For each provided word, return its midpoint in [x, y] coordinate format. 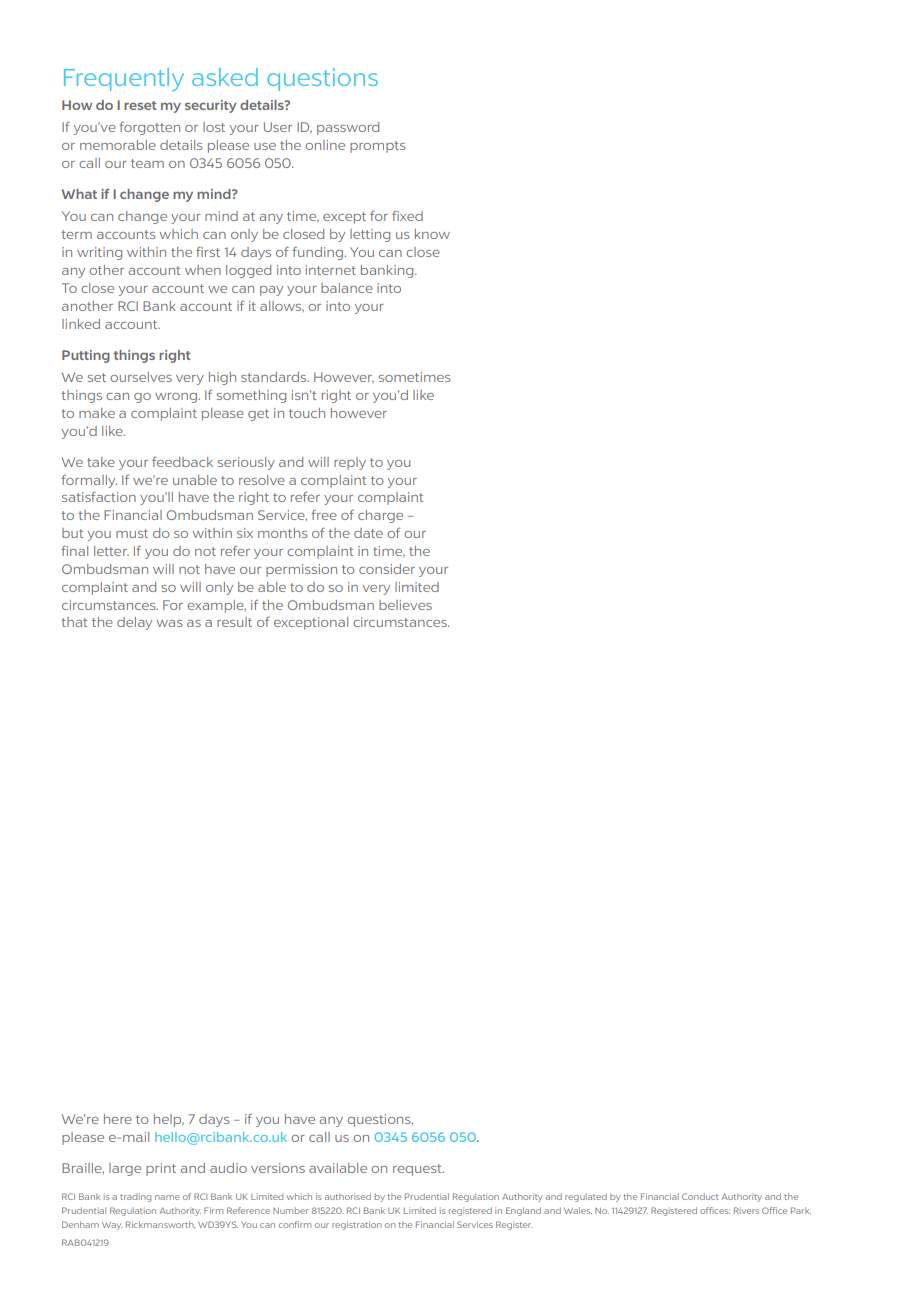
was [170, 623]
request [418, 1170]
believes [405, 605]
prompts [378, 147]
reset [140, 105]
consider [387, 569]
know [432, 234]
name [167, 1197]
